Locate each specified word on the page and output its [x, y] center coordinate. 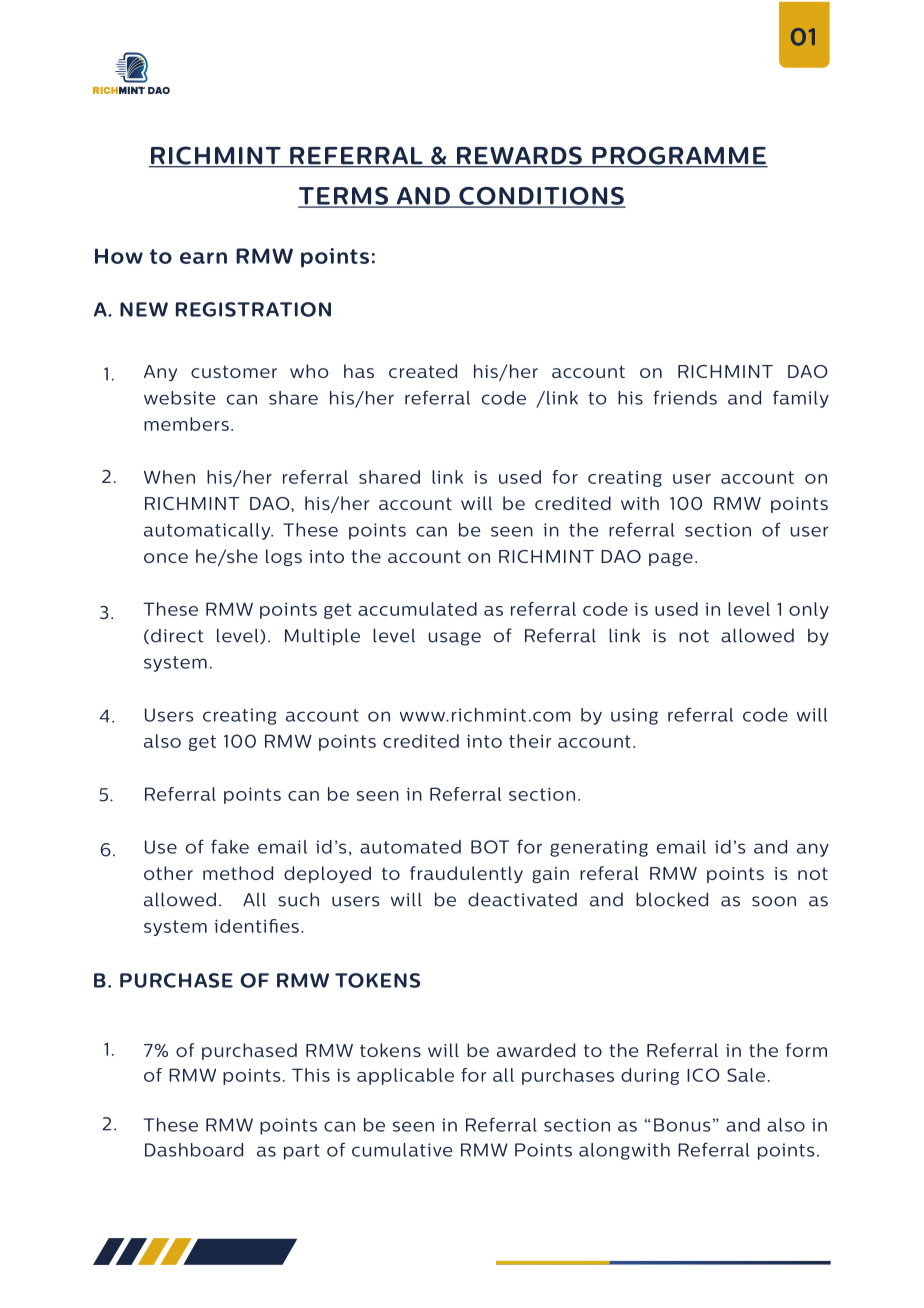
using [634, 716]
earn [203, 258]
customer [234, 371]
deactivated [522, 899]
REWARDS [519, 156]
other [168, 873]
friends [685, 397]
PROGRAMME [679, 156]
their [530, 741]
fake [230, 846]
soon [774, 901]
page [671, 559]
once [166, 558]
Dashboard [194, 1150]
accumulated [417, 609]
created [423, 371]
